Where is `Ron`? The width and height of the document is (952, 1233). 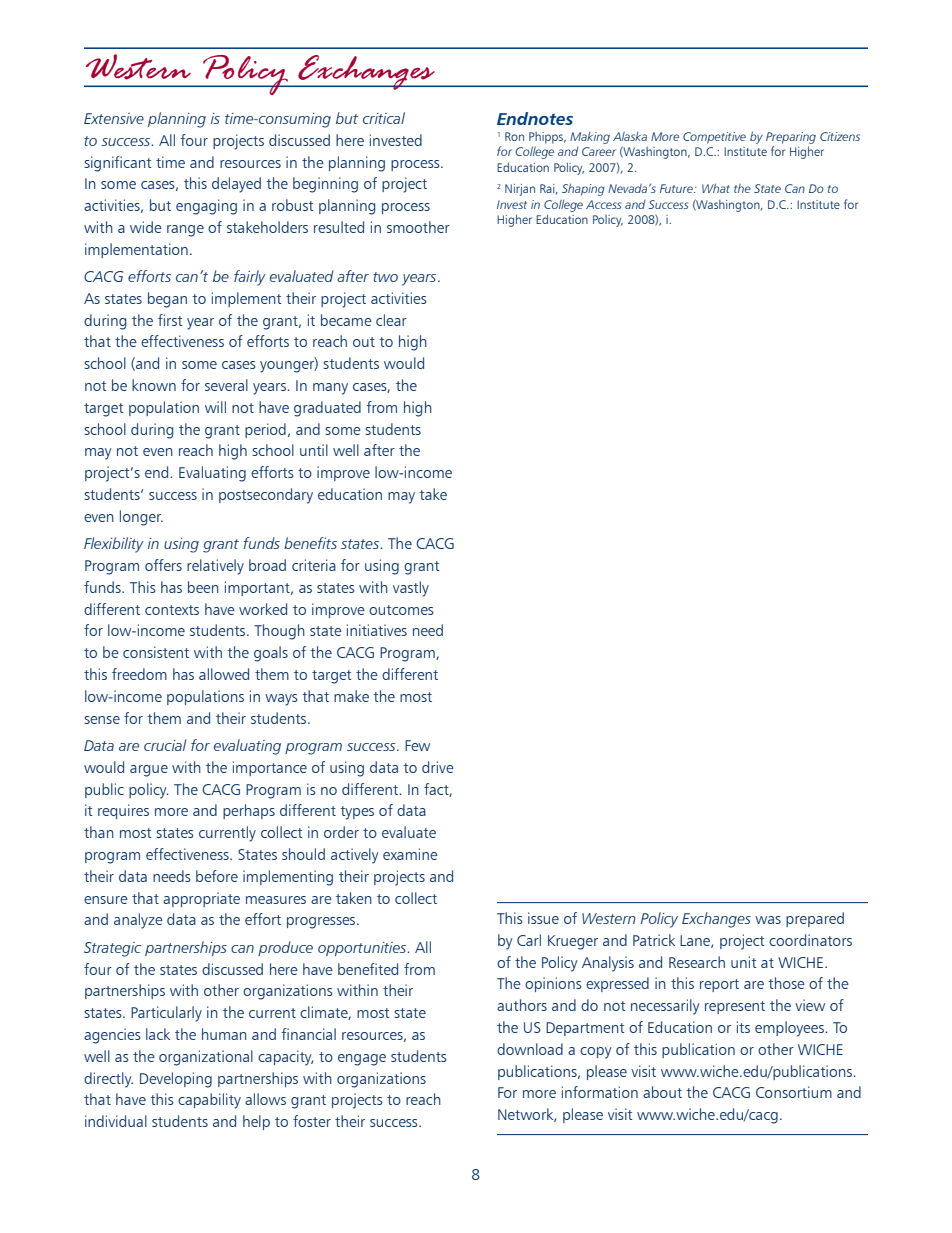 Ron is located at coordinates (514, 136).
